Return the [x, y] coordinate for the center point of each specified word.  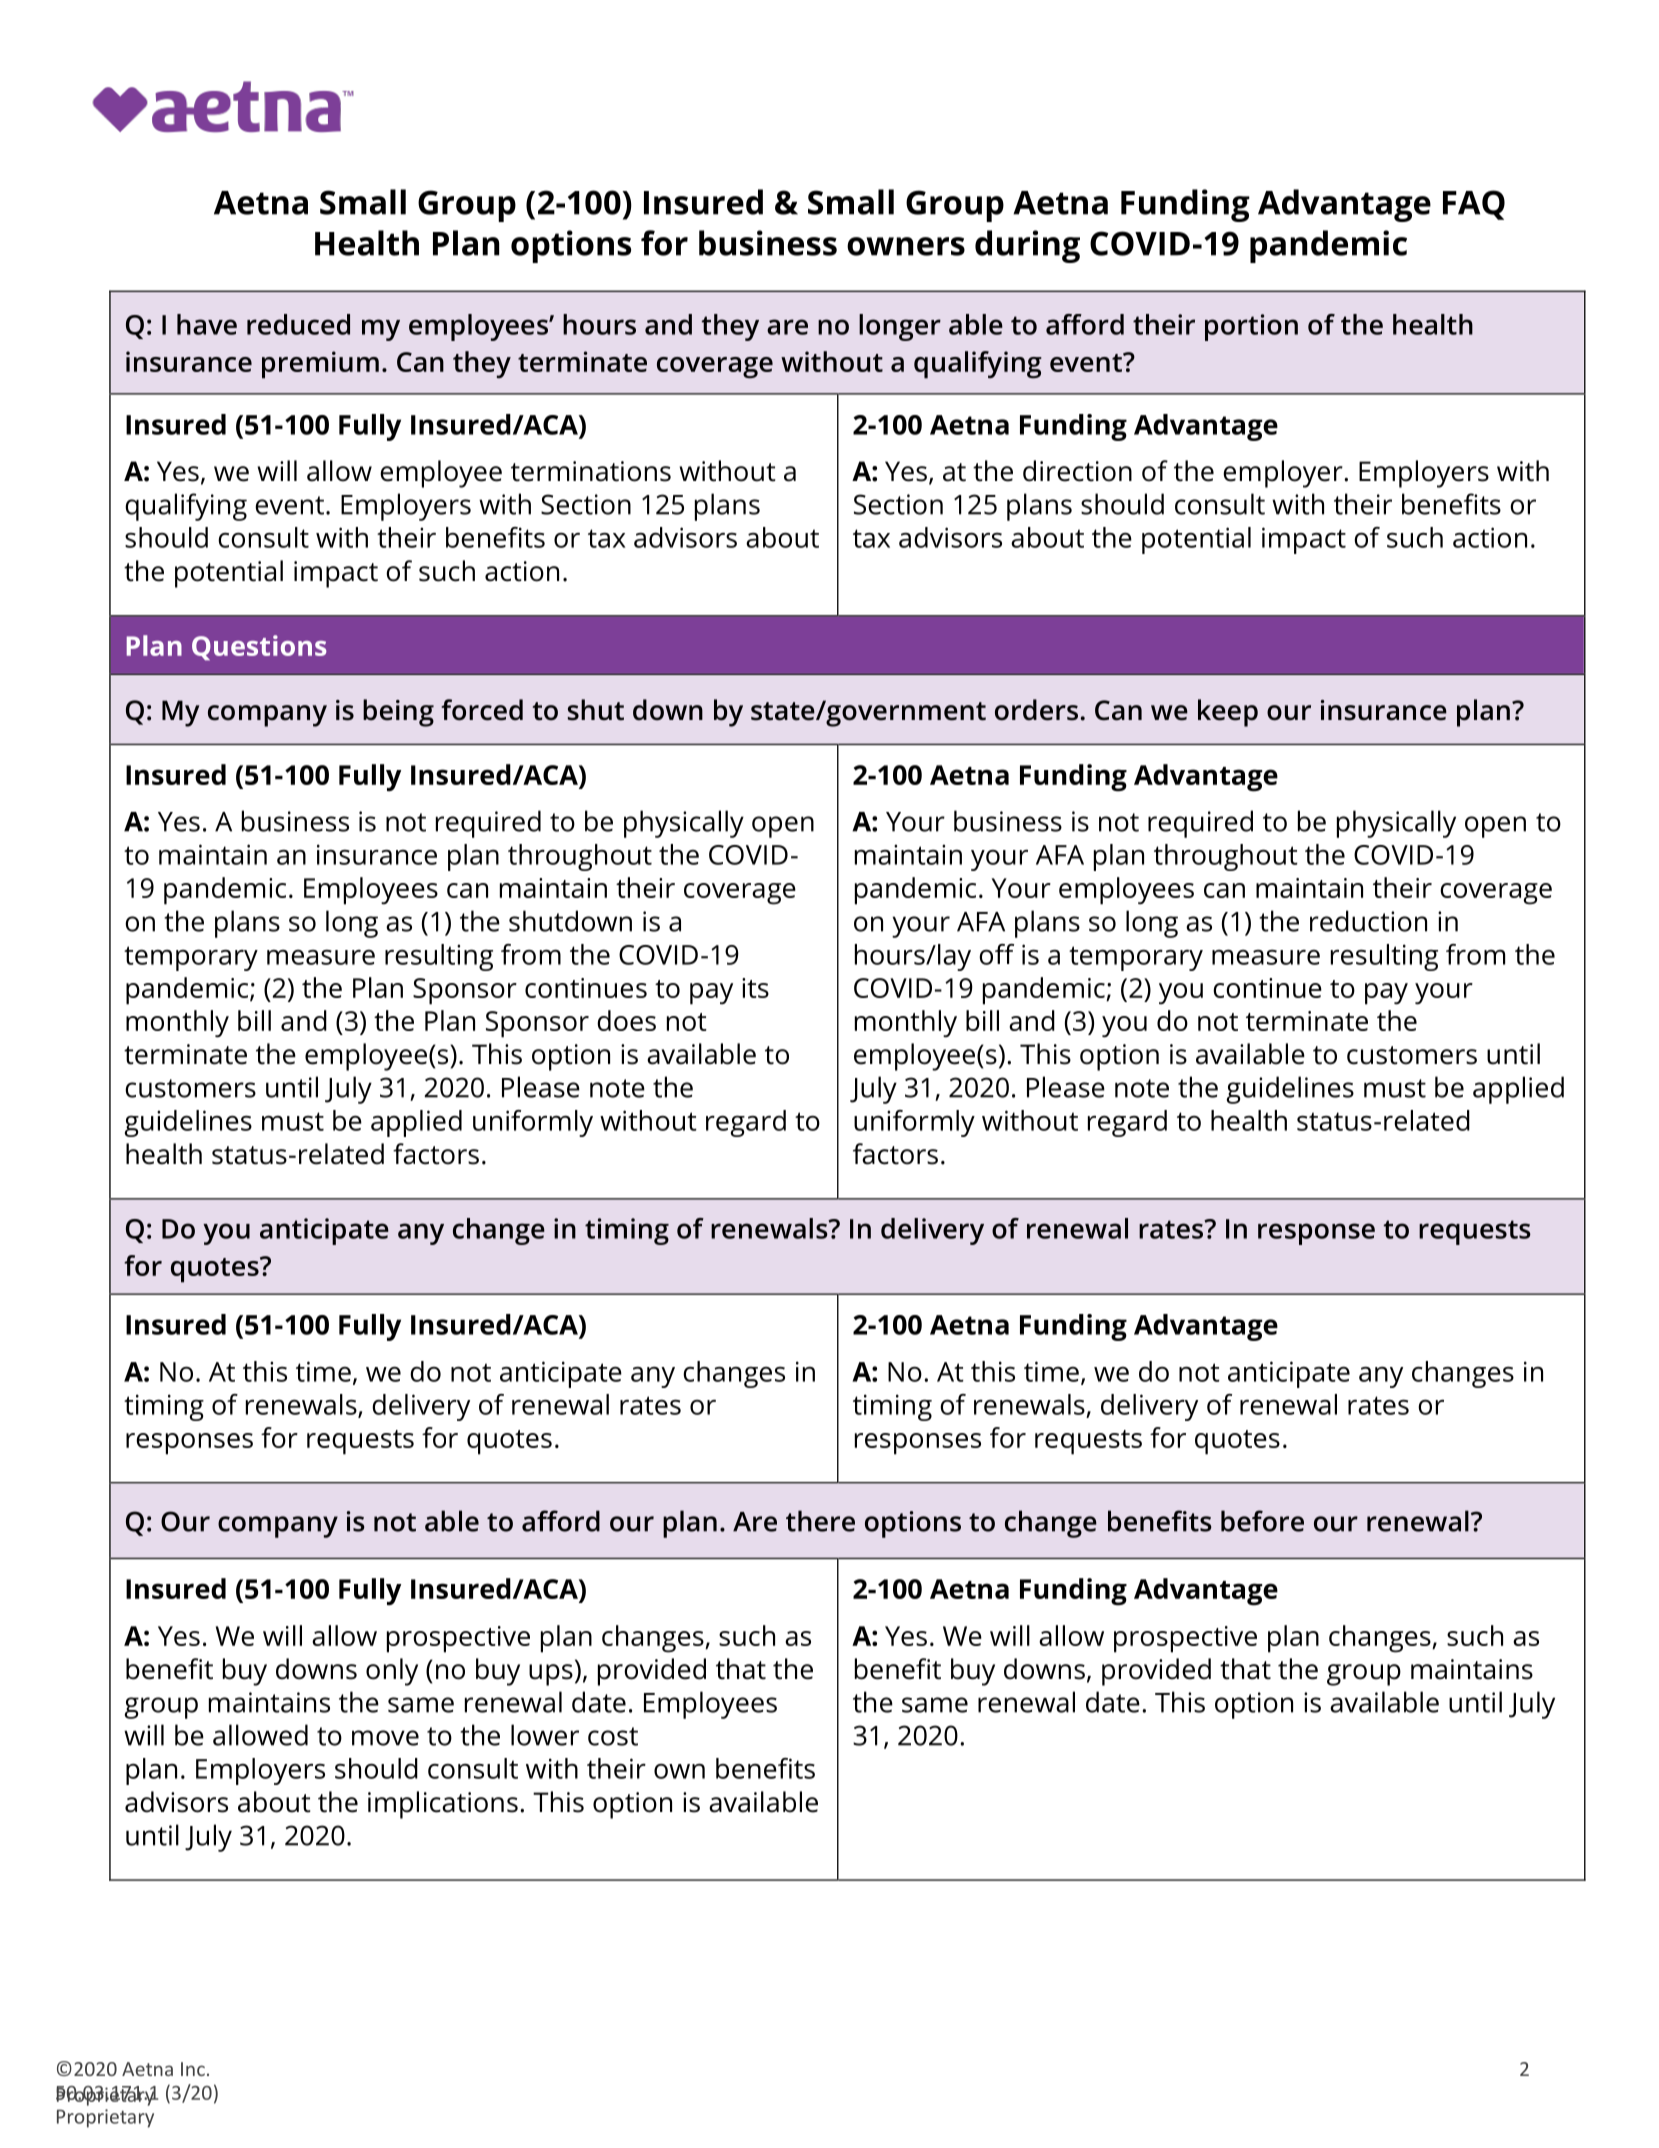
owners [906, 246]
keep [1228, 713]
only [392, 1672]
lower [545, 1735]
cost [613, 1736]
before [1262, 1521]
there [820, 1521]
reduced [298, 324]
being [398, 713]
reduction [1368, 921]
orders [1036, 710]
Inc [193, 2069]
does [626, 1020]
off [996, 954]
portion [1251, 327]
